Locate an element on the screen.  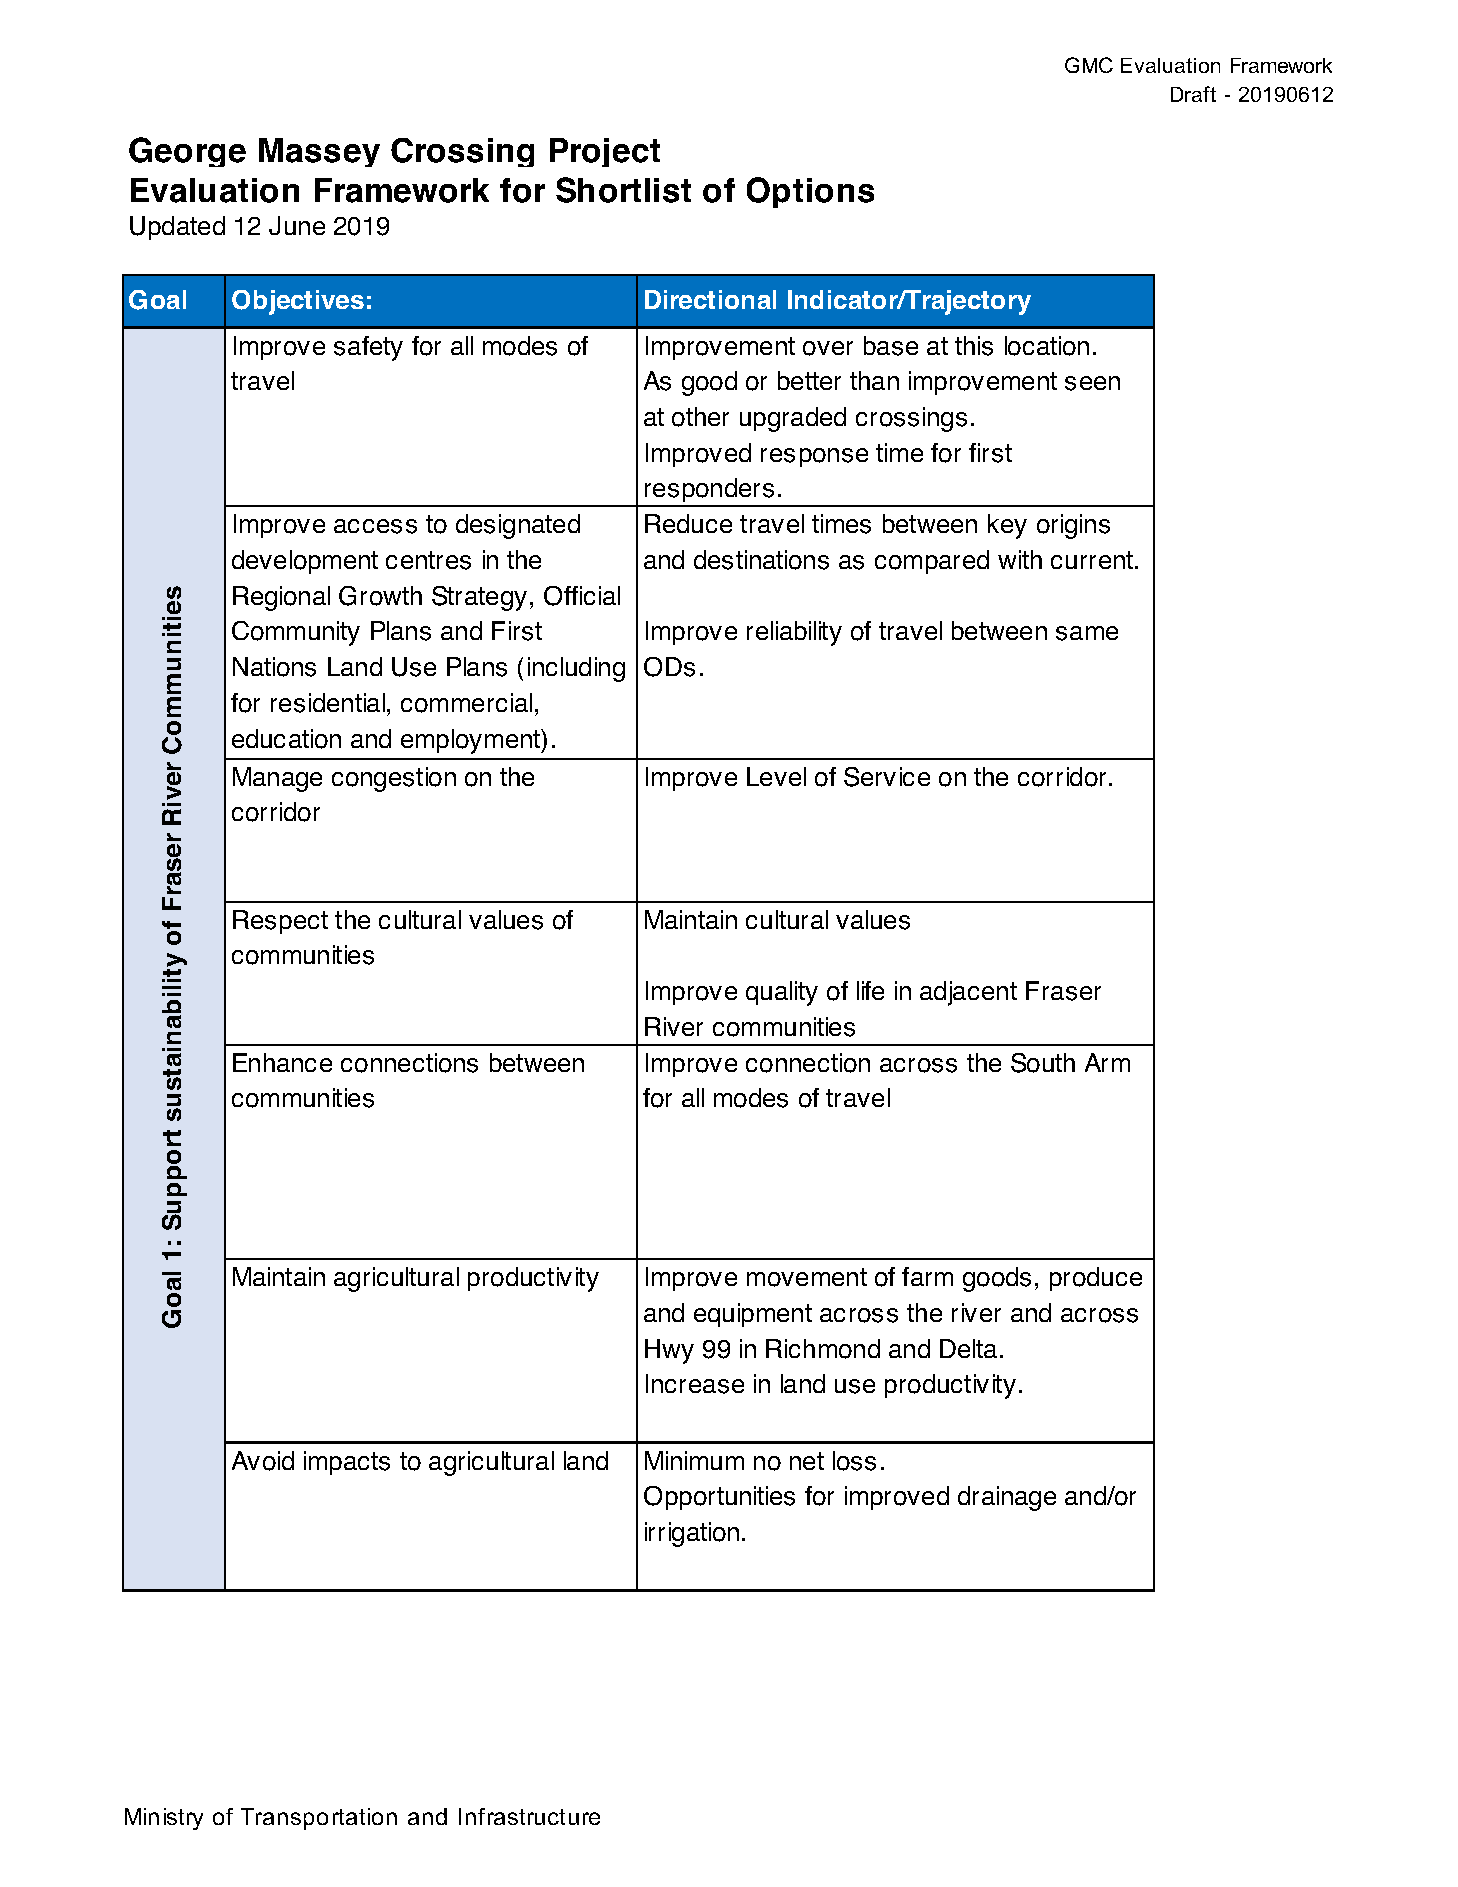
including is located at coordinates (576, 669).
